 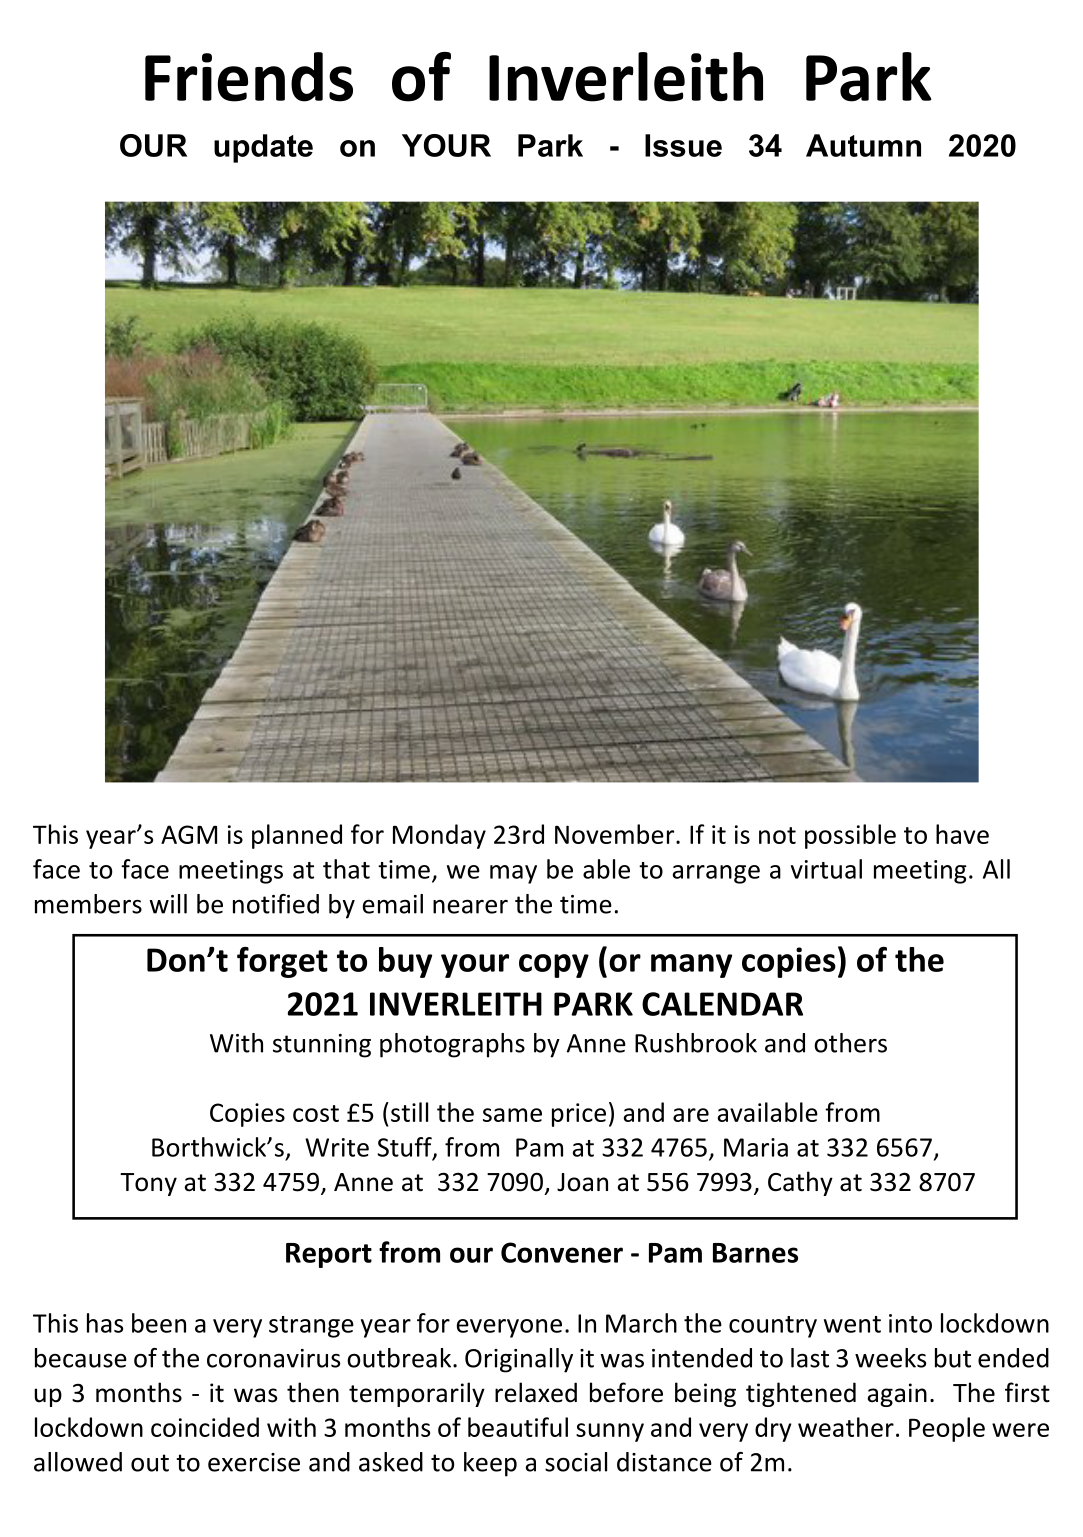 What do you see at coordinates (518, 1427) in the page?
I see `beautiful` at bounding box center [518, 1427].
